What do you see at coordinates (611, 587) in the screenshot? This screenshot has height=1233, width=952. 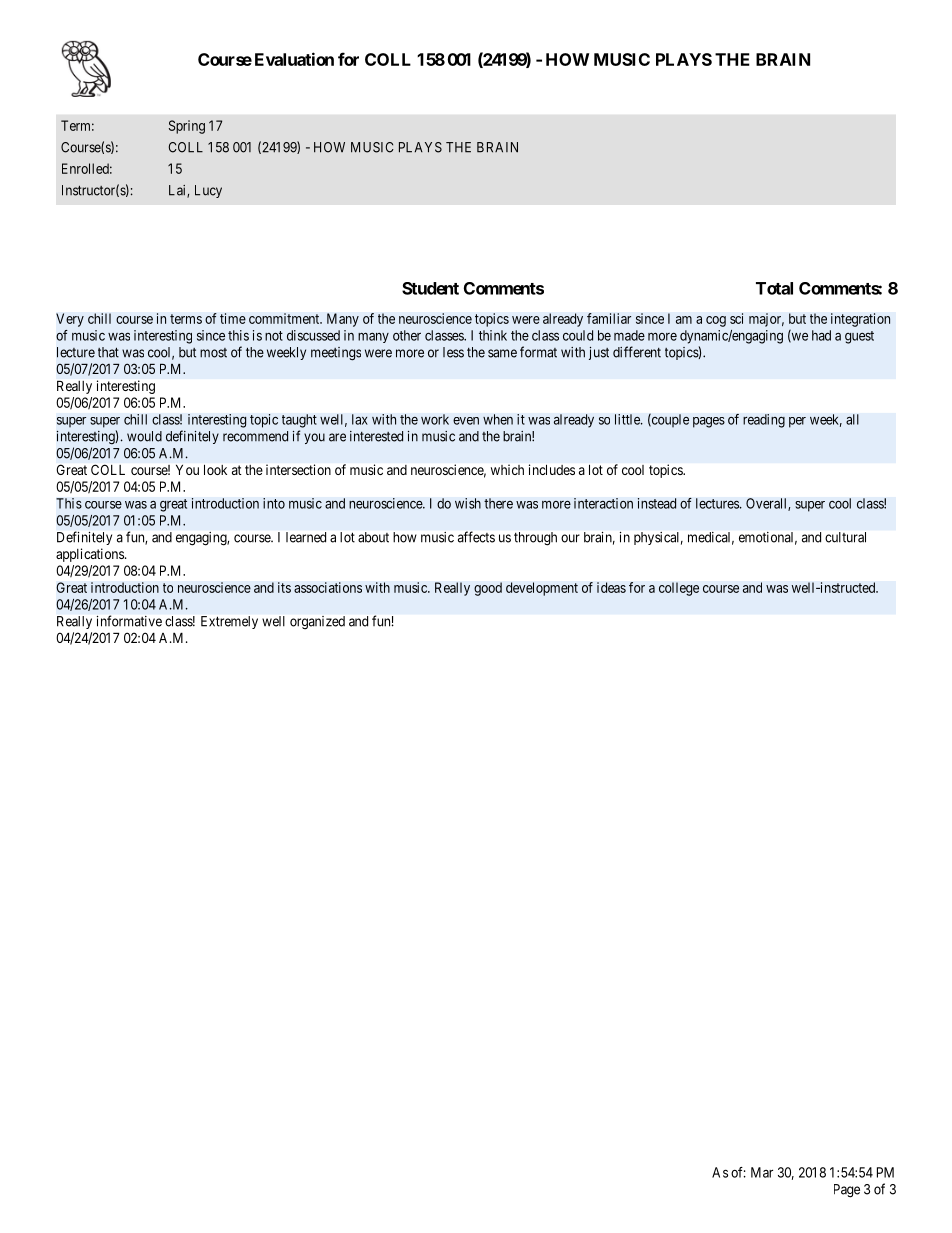 I see `ideas` at bounding box center [611, 587].
